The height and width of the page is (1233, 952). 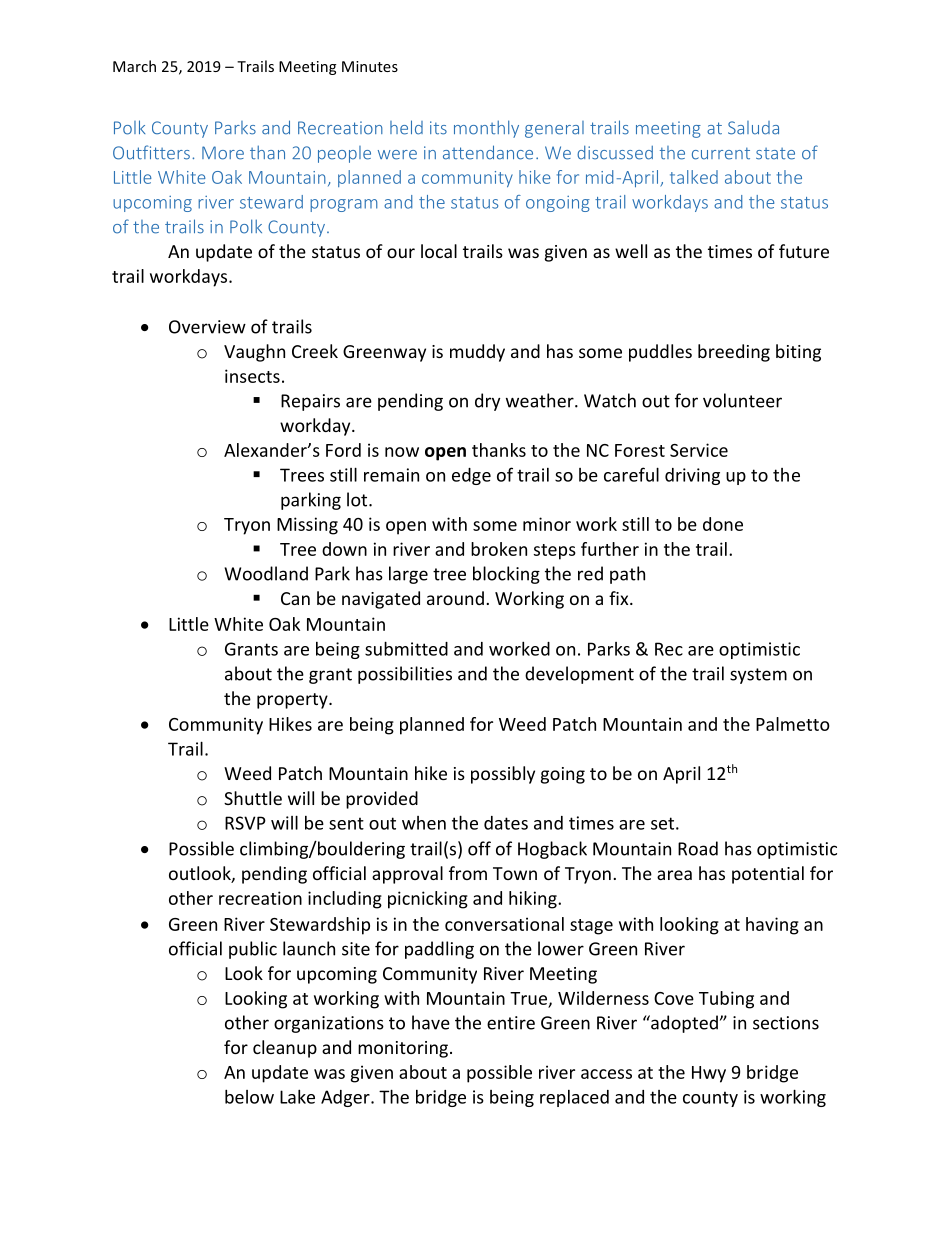 I want to click on monthly, so click(x=486, y=129).
